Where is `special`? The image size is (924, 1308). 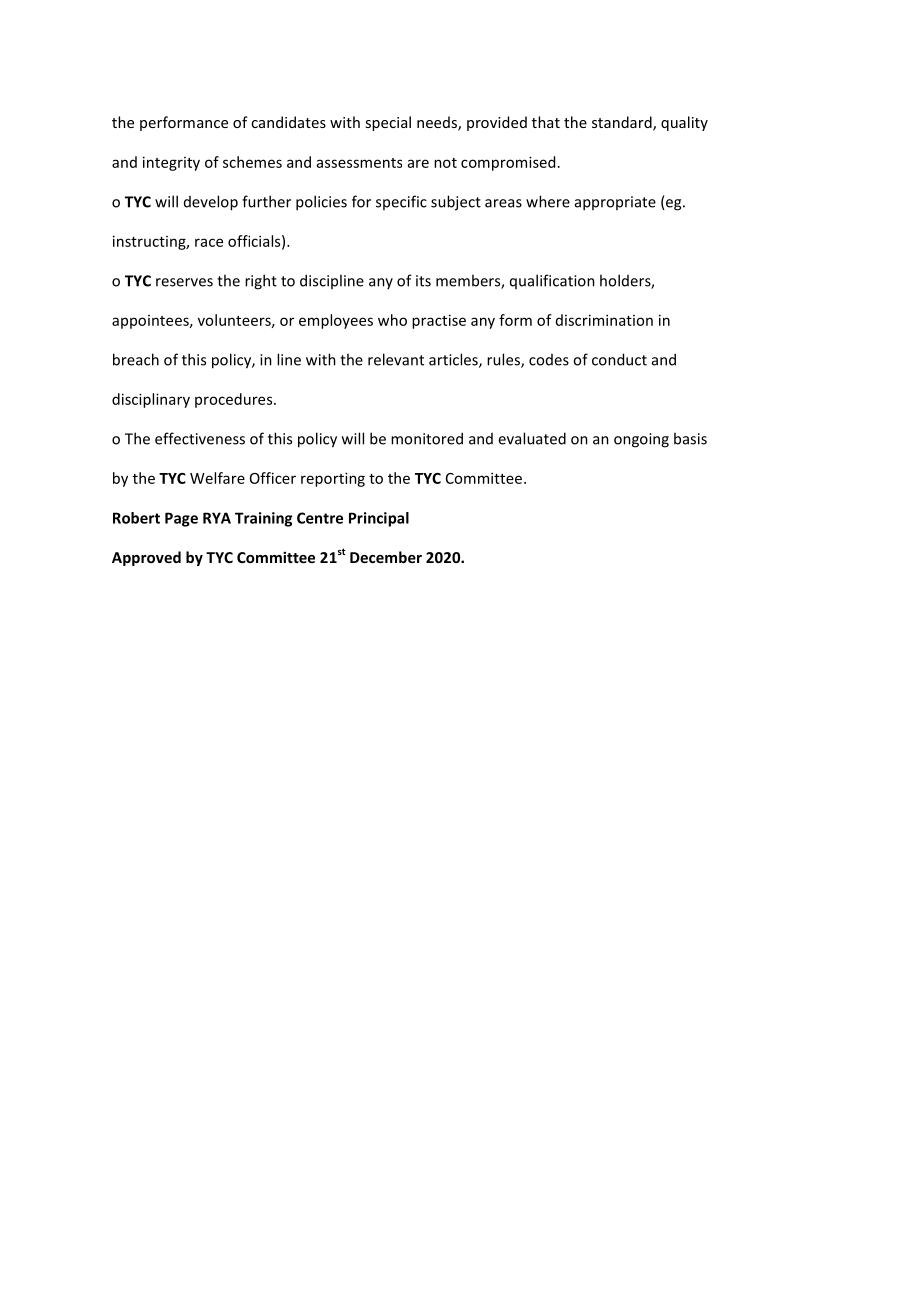
special is located at coordinates (388, 123).
